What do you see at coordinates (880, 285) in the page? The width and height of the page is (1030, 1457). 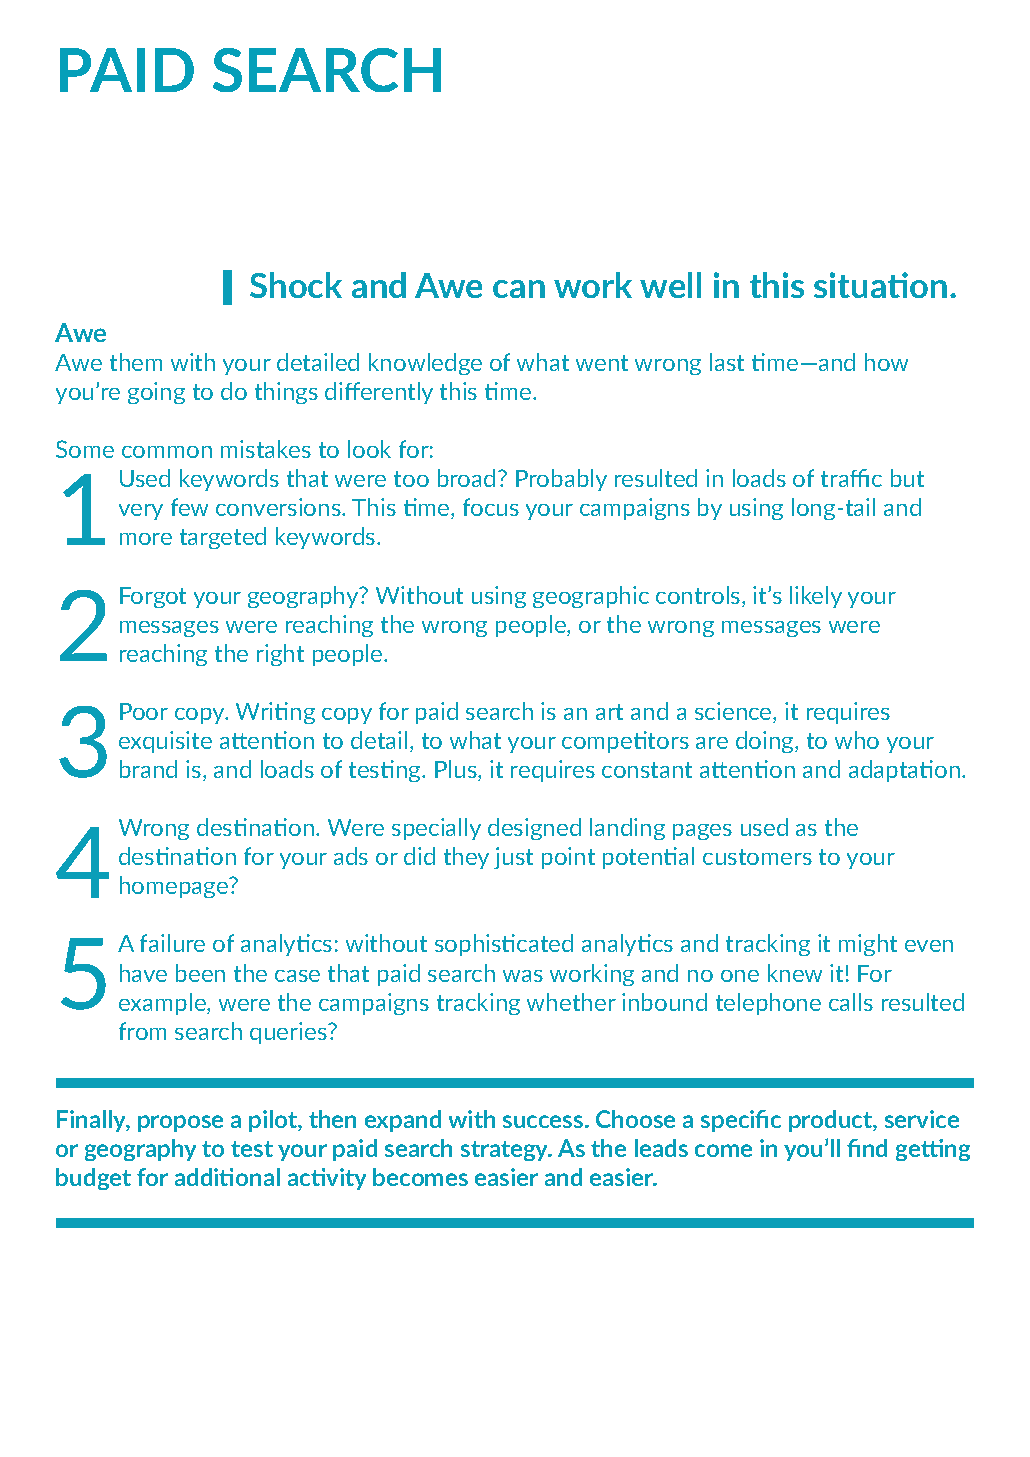 I see `situation` at bounding box center [880, 285].
